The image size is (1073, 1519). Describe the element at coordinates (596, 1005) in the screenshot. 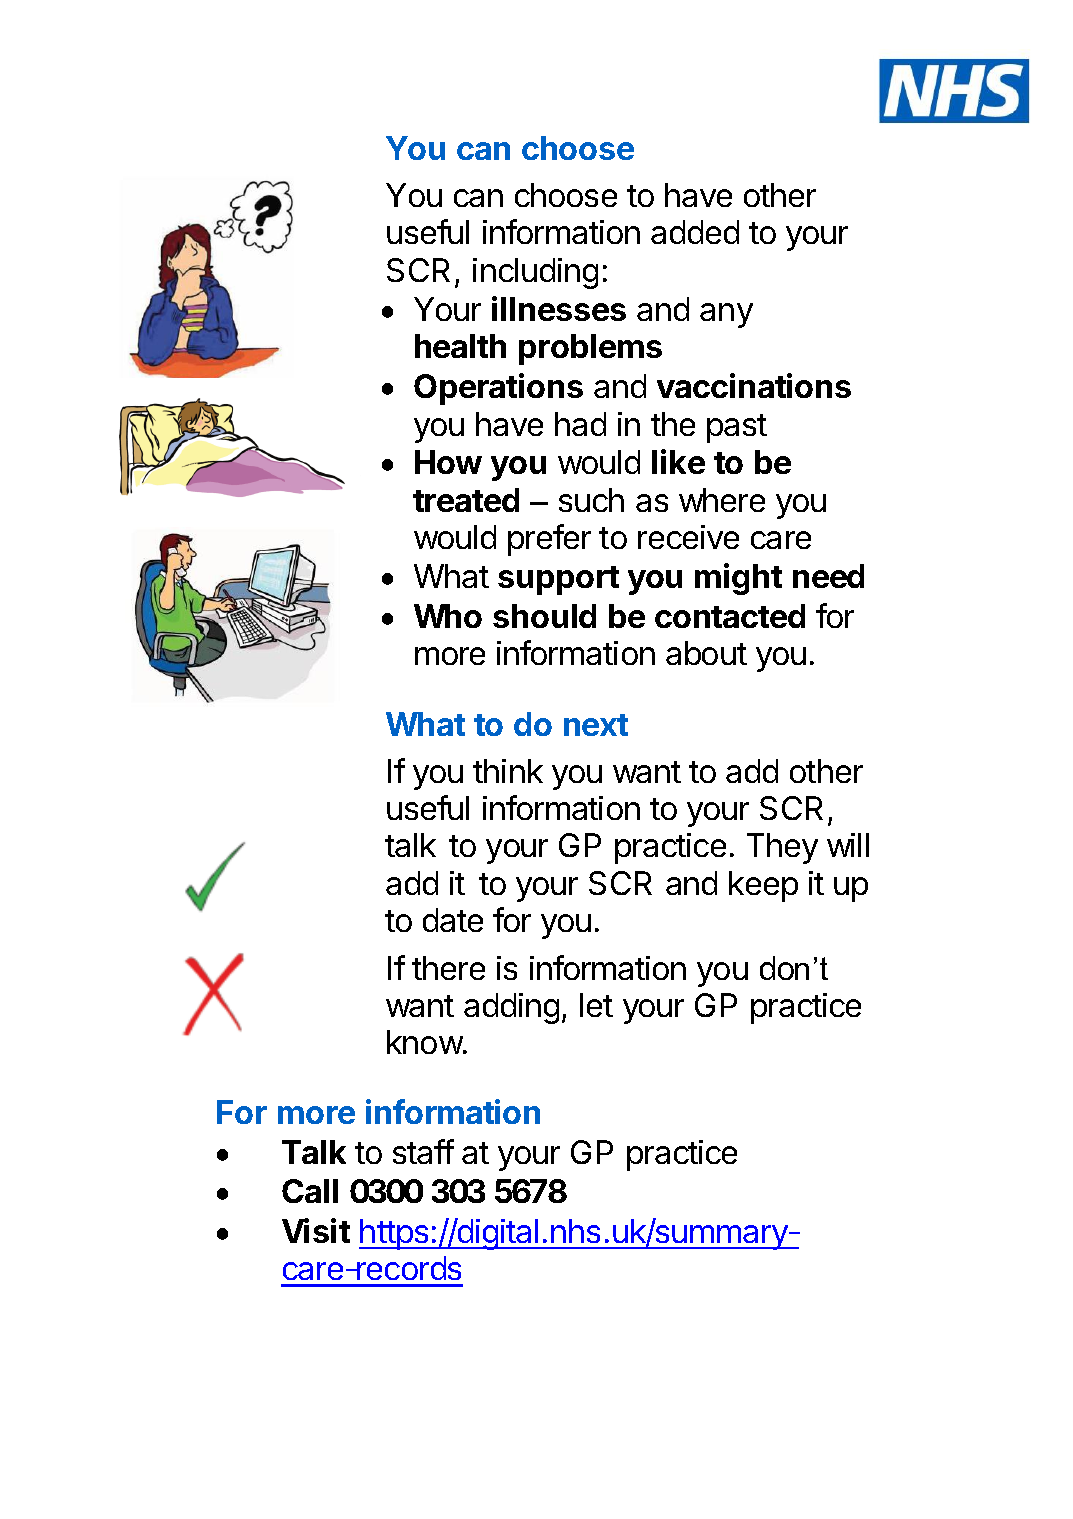

I see `let` at that location.
